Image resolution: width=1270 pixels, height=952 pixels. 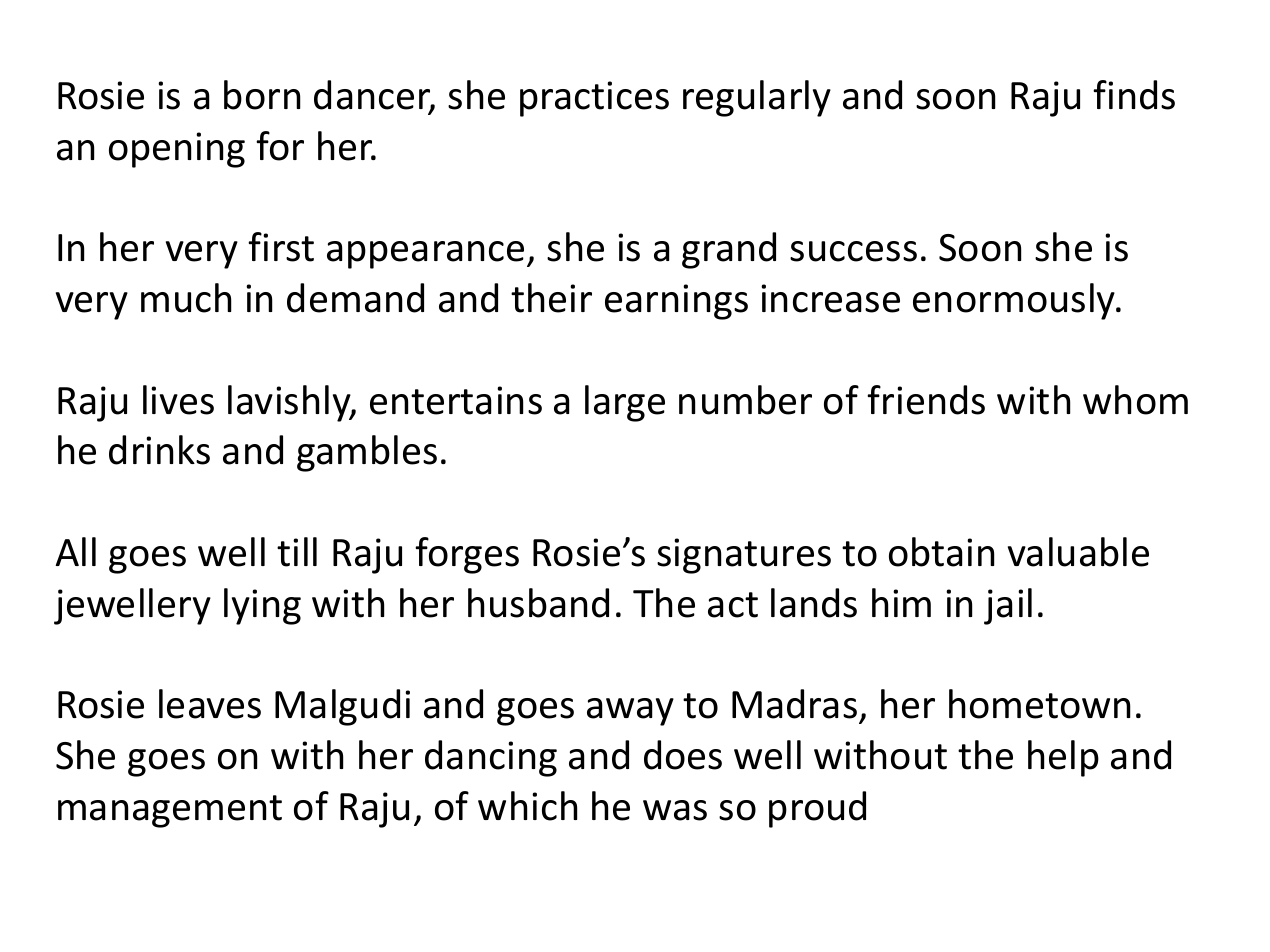 What do you see at coordinates (1134, 95) in the page?
I see `finds` at bounding box center [1134, 95].
